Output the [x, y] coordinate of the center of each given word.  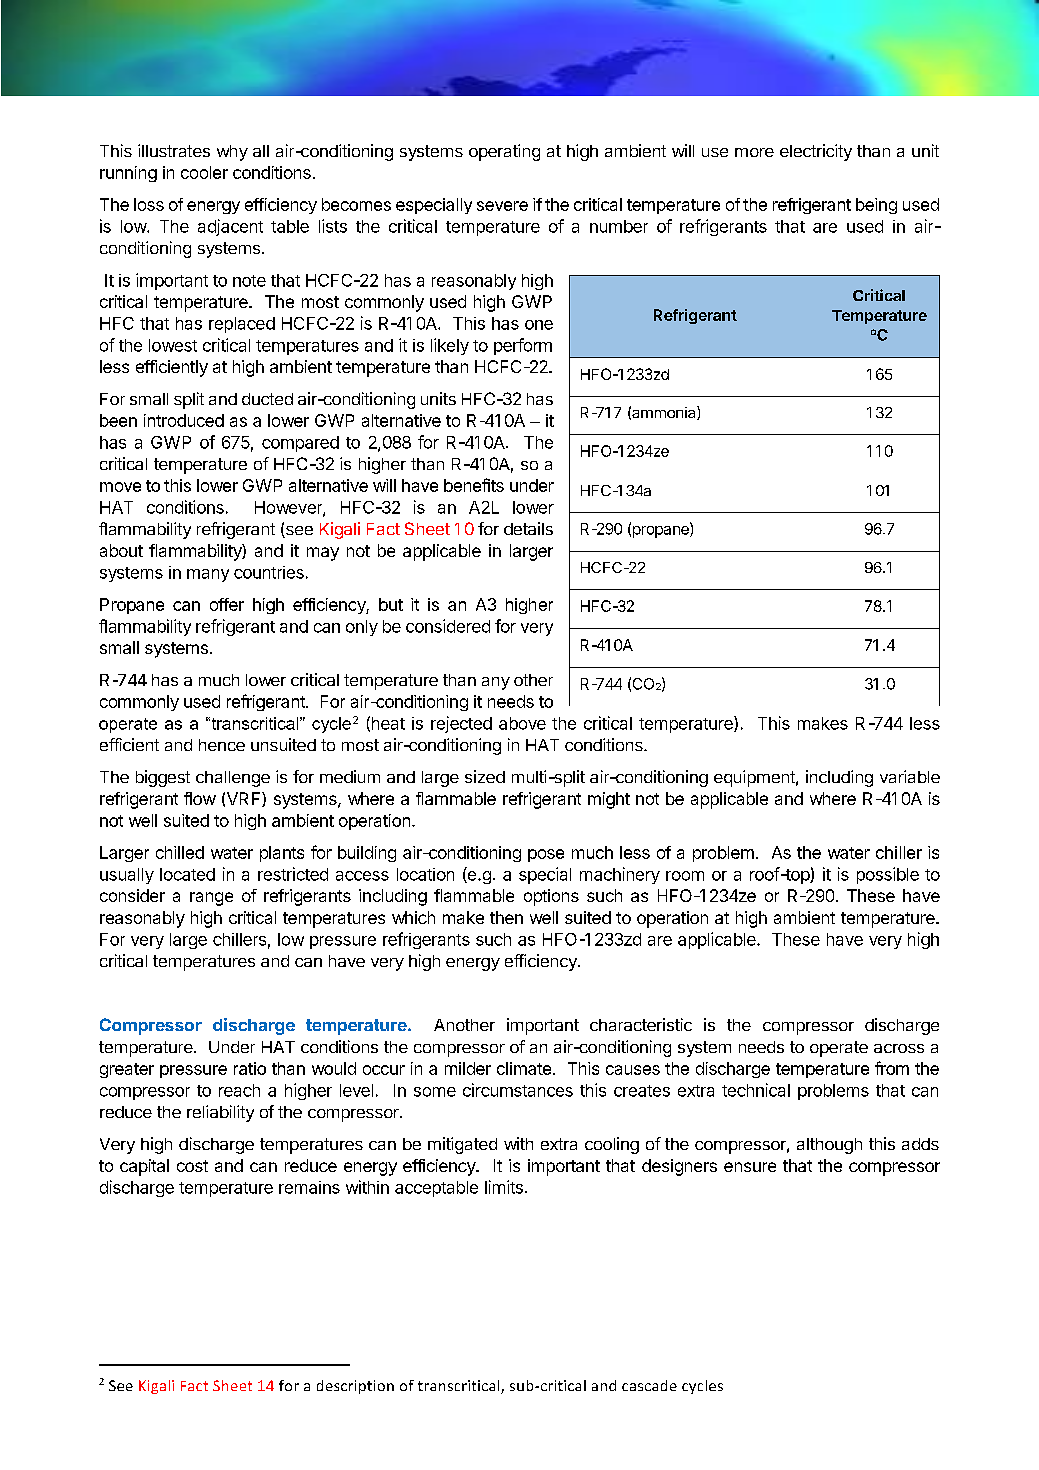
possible [888, 875]
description [355, 1387]
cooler [204, 172]
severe [502, 206]
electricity [816, 152]
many [208, 575]
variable [910, 776]
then [506, 917]
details [528, 528]
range [211, 899]
